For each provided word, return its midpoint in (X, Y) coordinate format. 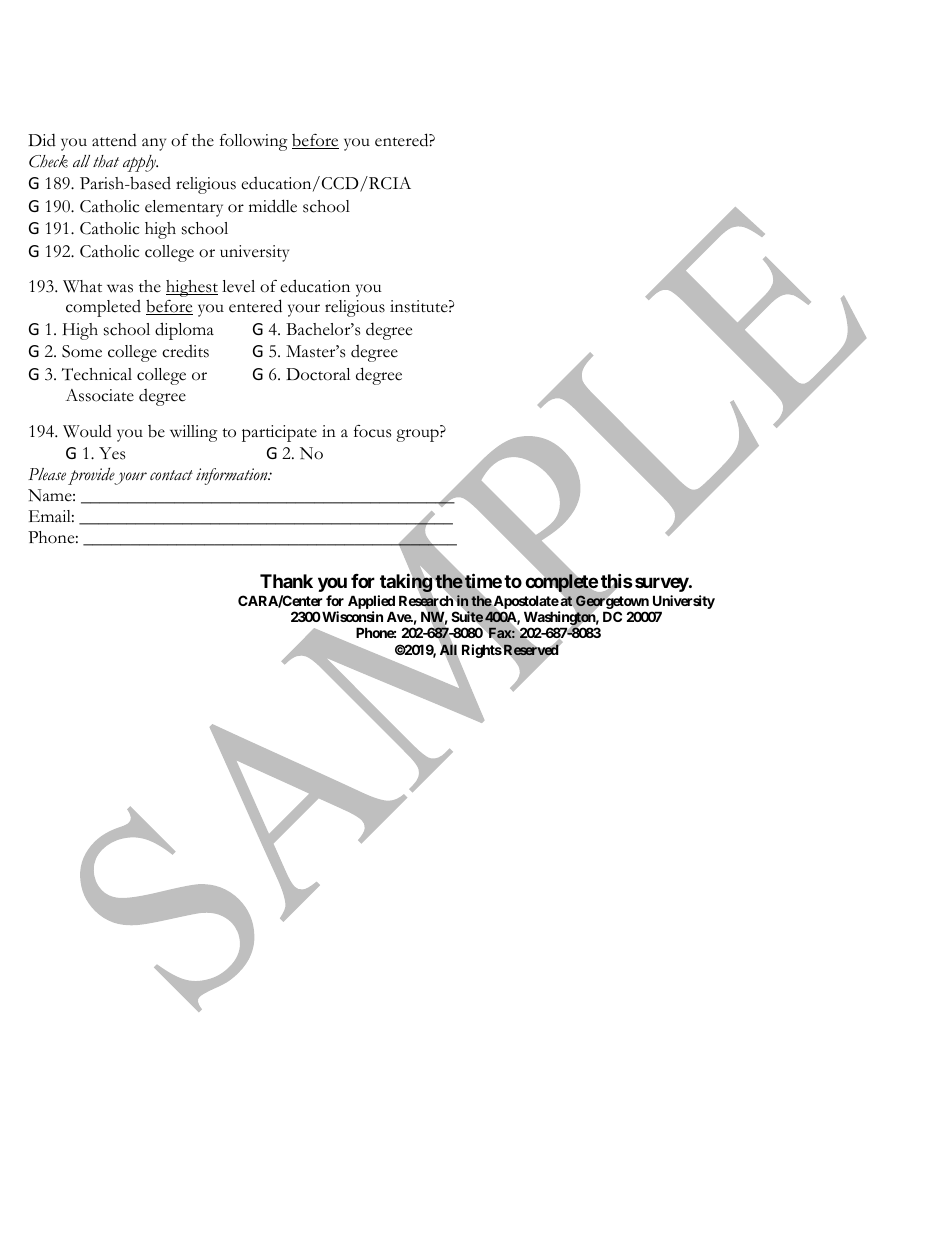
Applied (371, 602)
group (418, 435)
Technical (97, 374)
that (106, 161)
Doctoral (318, 374)
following (254, 142)
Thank (286, 581)
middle (273, 206)
